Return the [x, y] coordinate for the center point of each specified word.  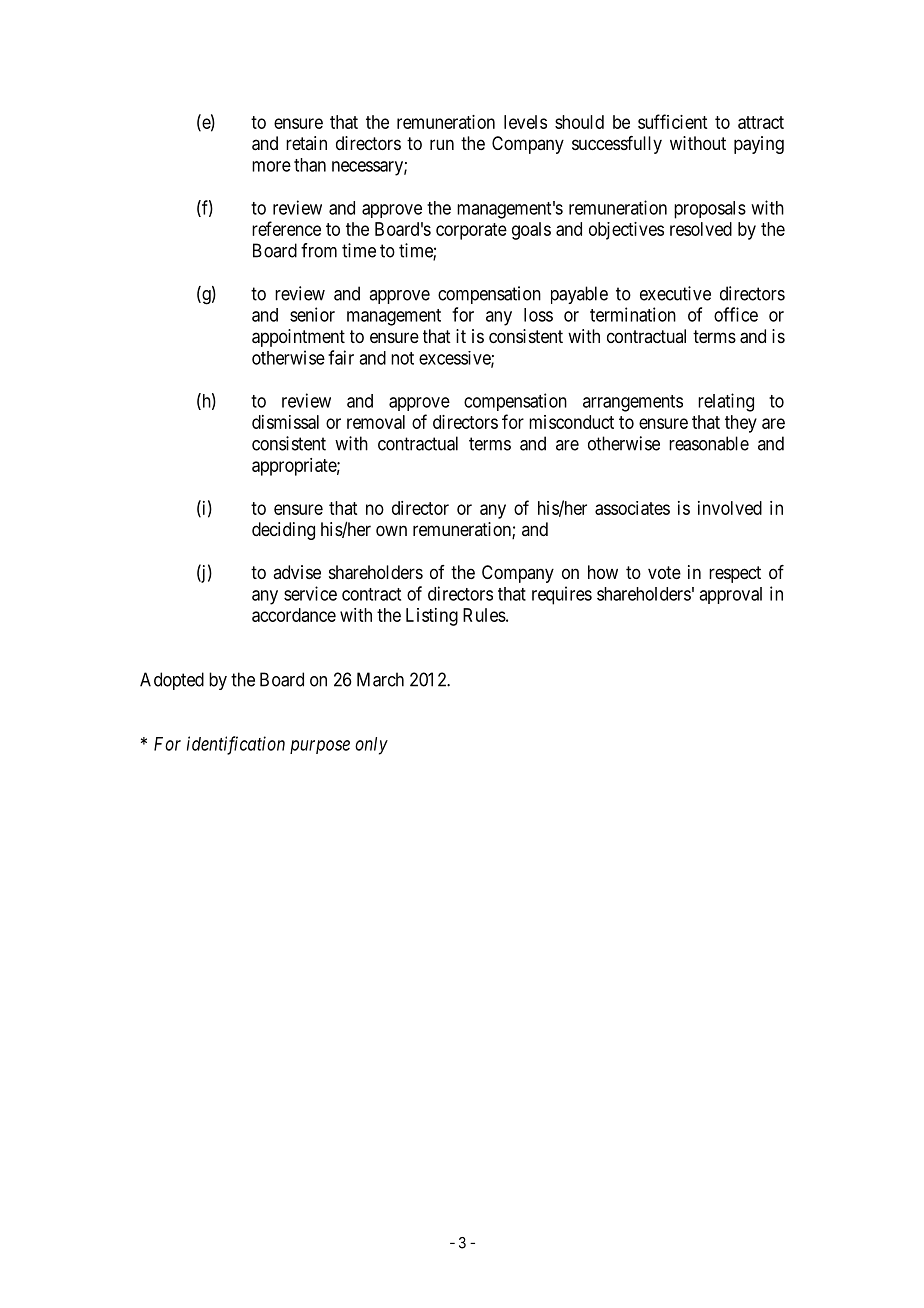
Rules [484, 615]
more [271, 166]
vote [664, 572]
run [442, 144]
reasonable [709, 443]
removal [376, 422]
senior [312, 314]
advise [297, 572]
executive [675, 293]
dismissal [285, 422]
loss [538, 315]
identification [236, 745]
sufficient [672, 121]
